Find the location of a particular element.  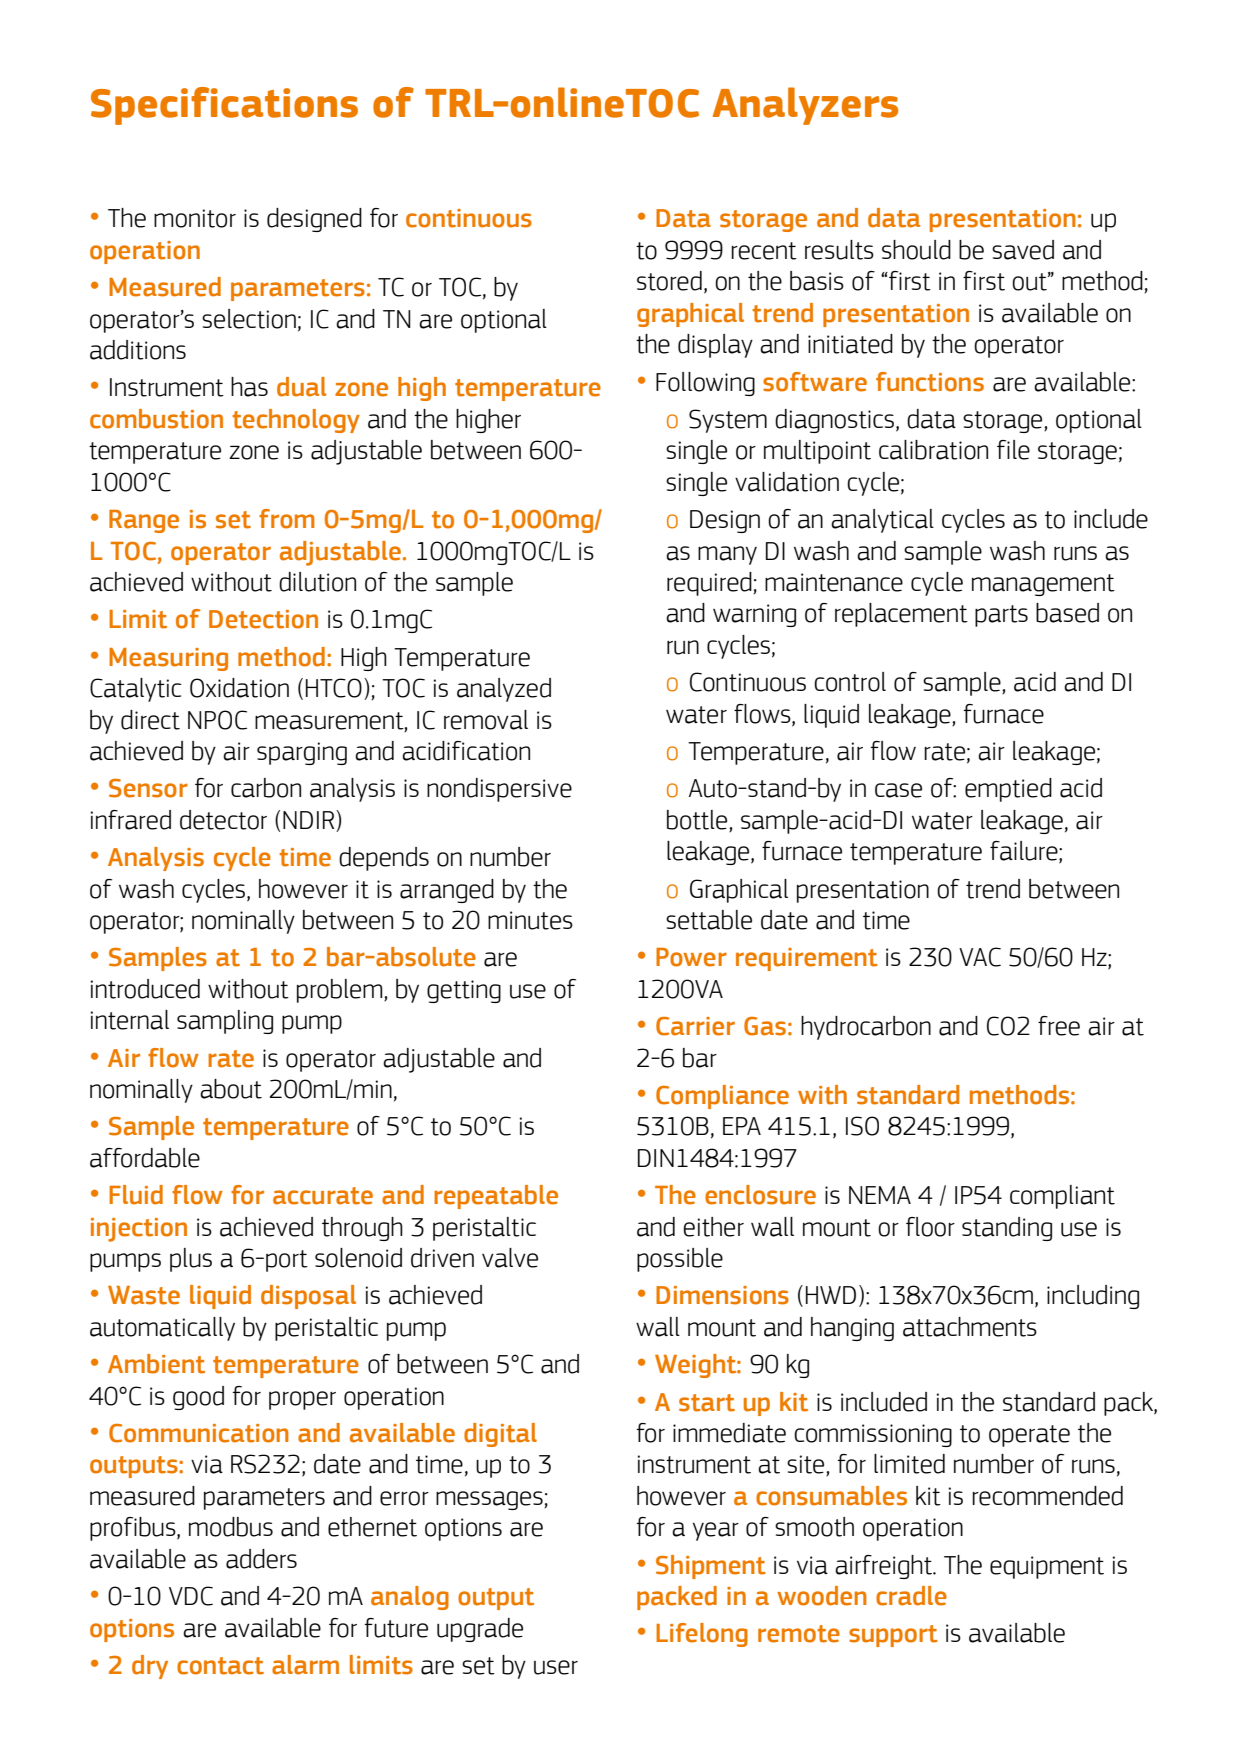

System is located at coordinates (728, 421).
